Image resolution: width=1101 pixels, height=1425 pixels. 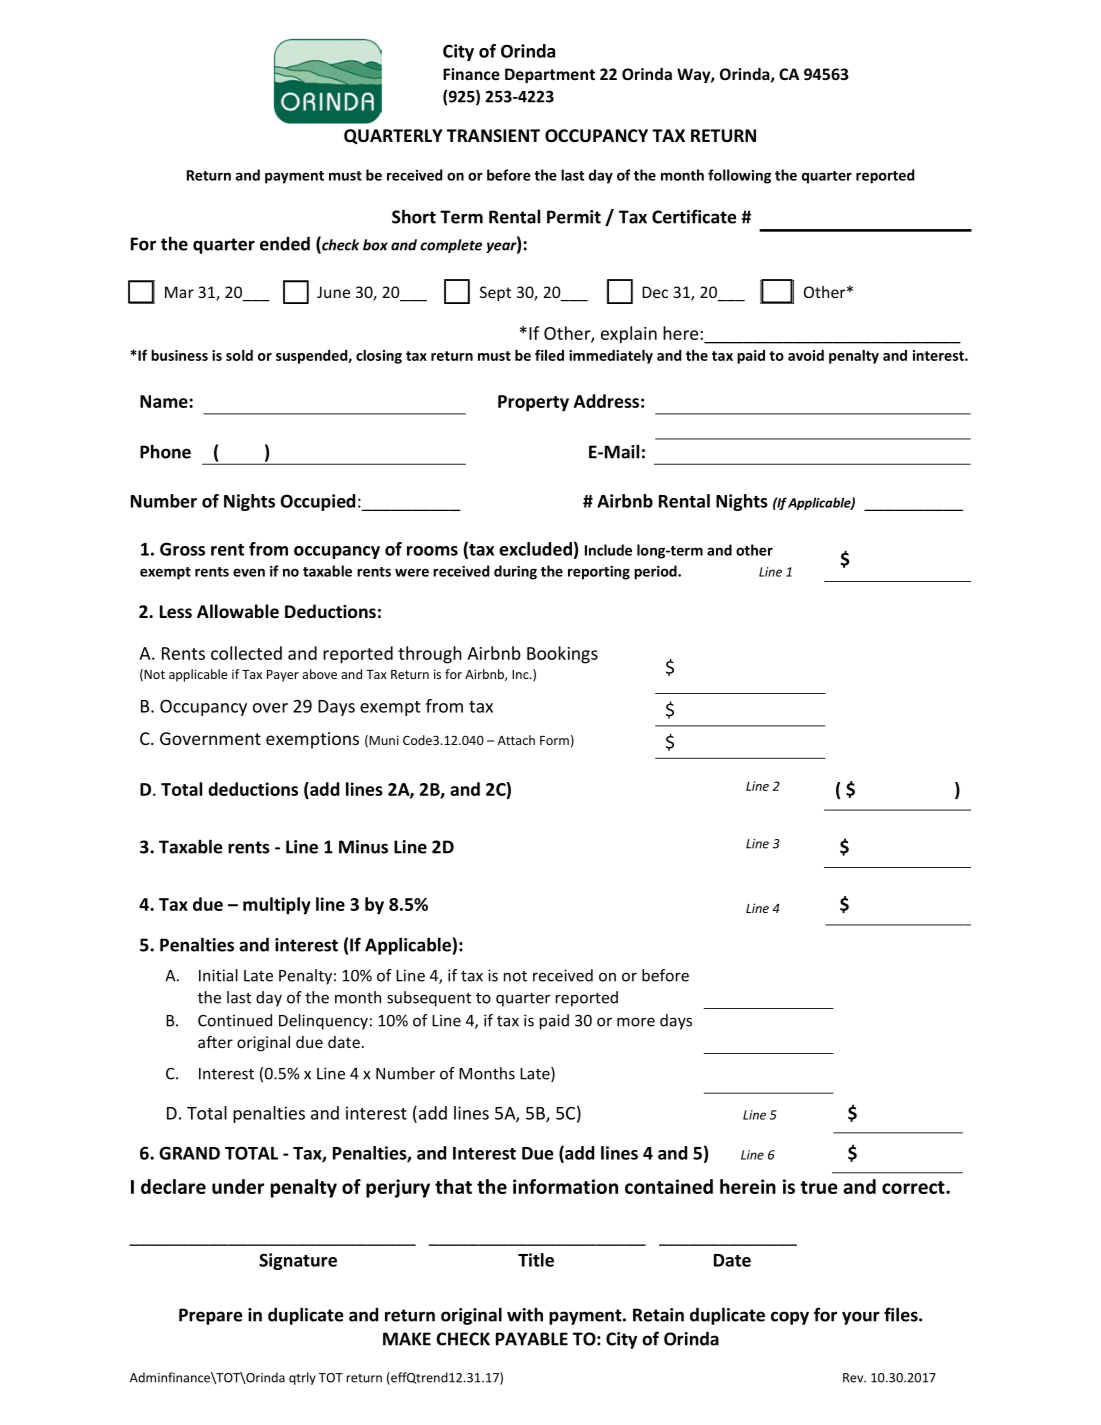 What do you see at coordinates (375, 245) in the screenshot?
I see `box` at bounding box center [375, 245].
